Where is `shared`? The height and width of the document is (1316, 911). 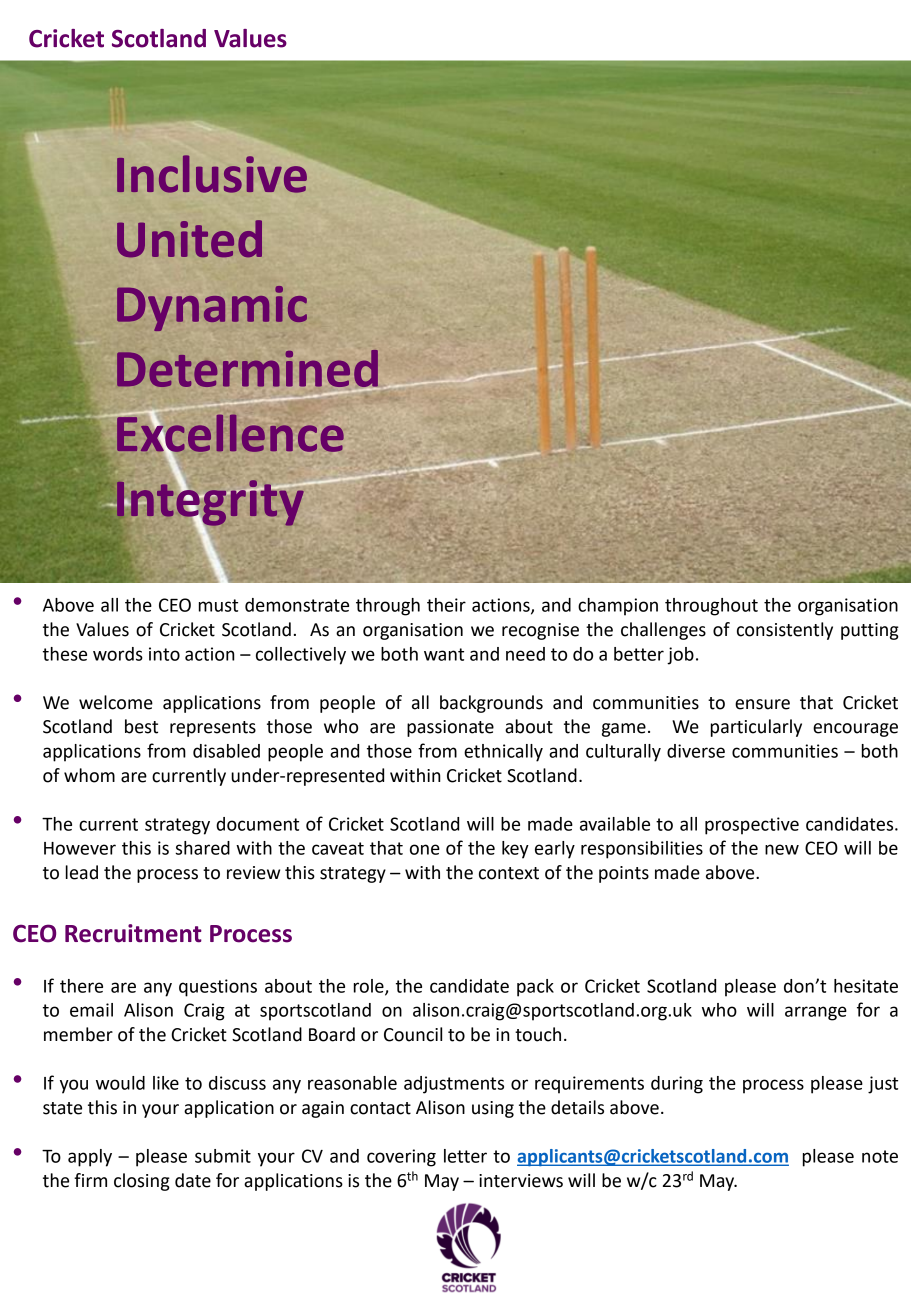
shared is located at coordinates (202, 848).
